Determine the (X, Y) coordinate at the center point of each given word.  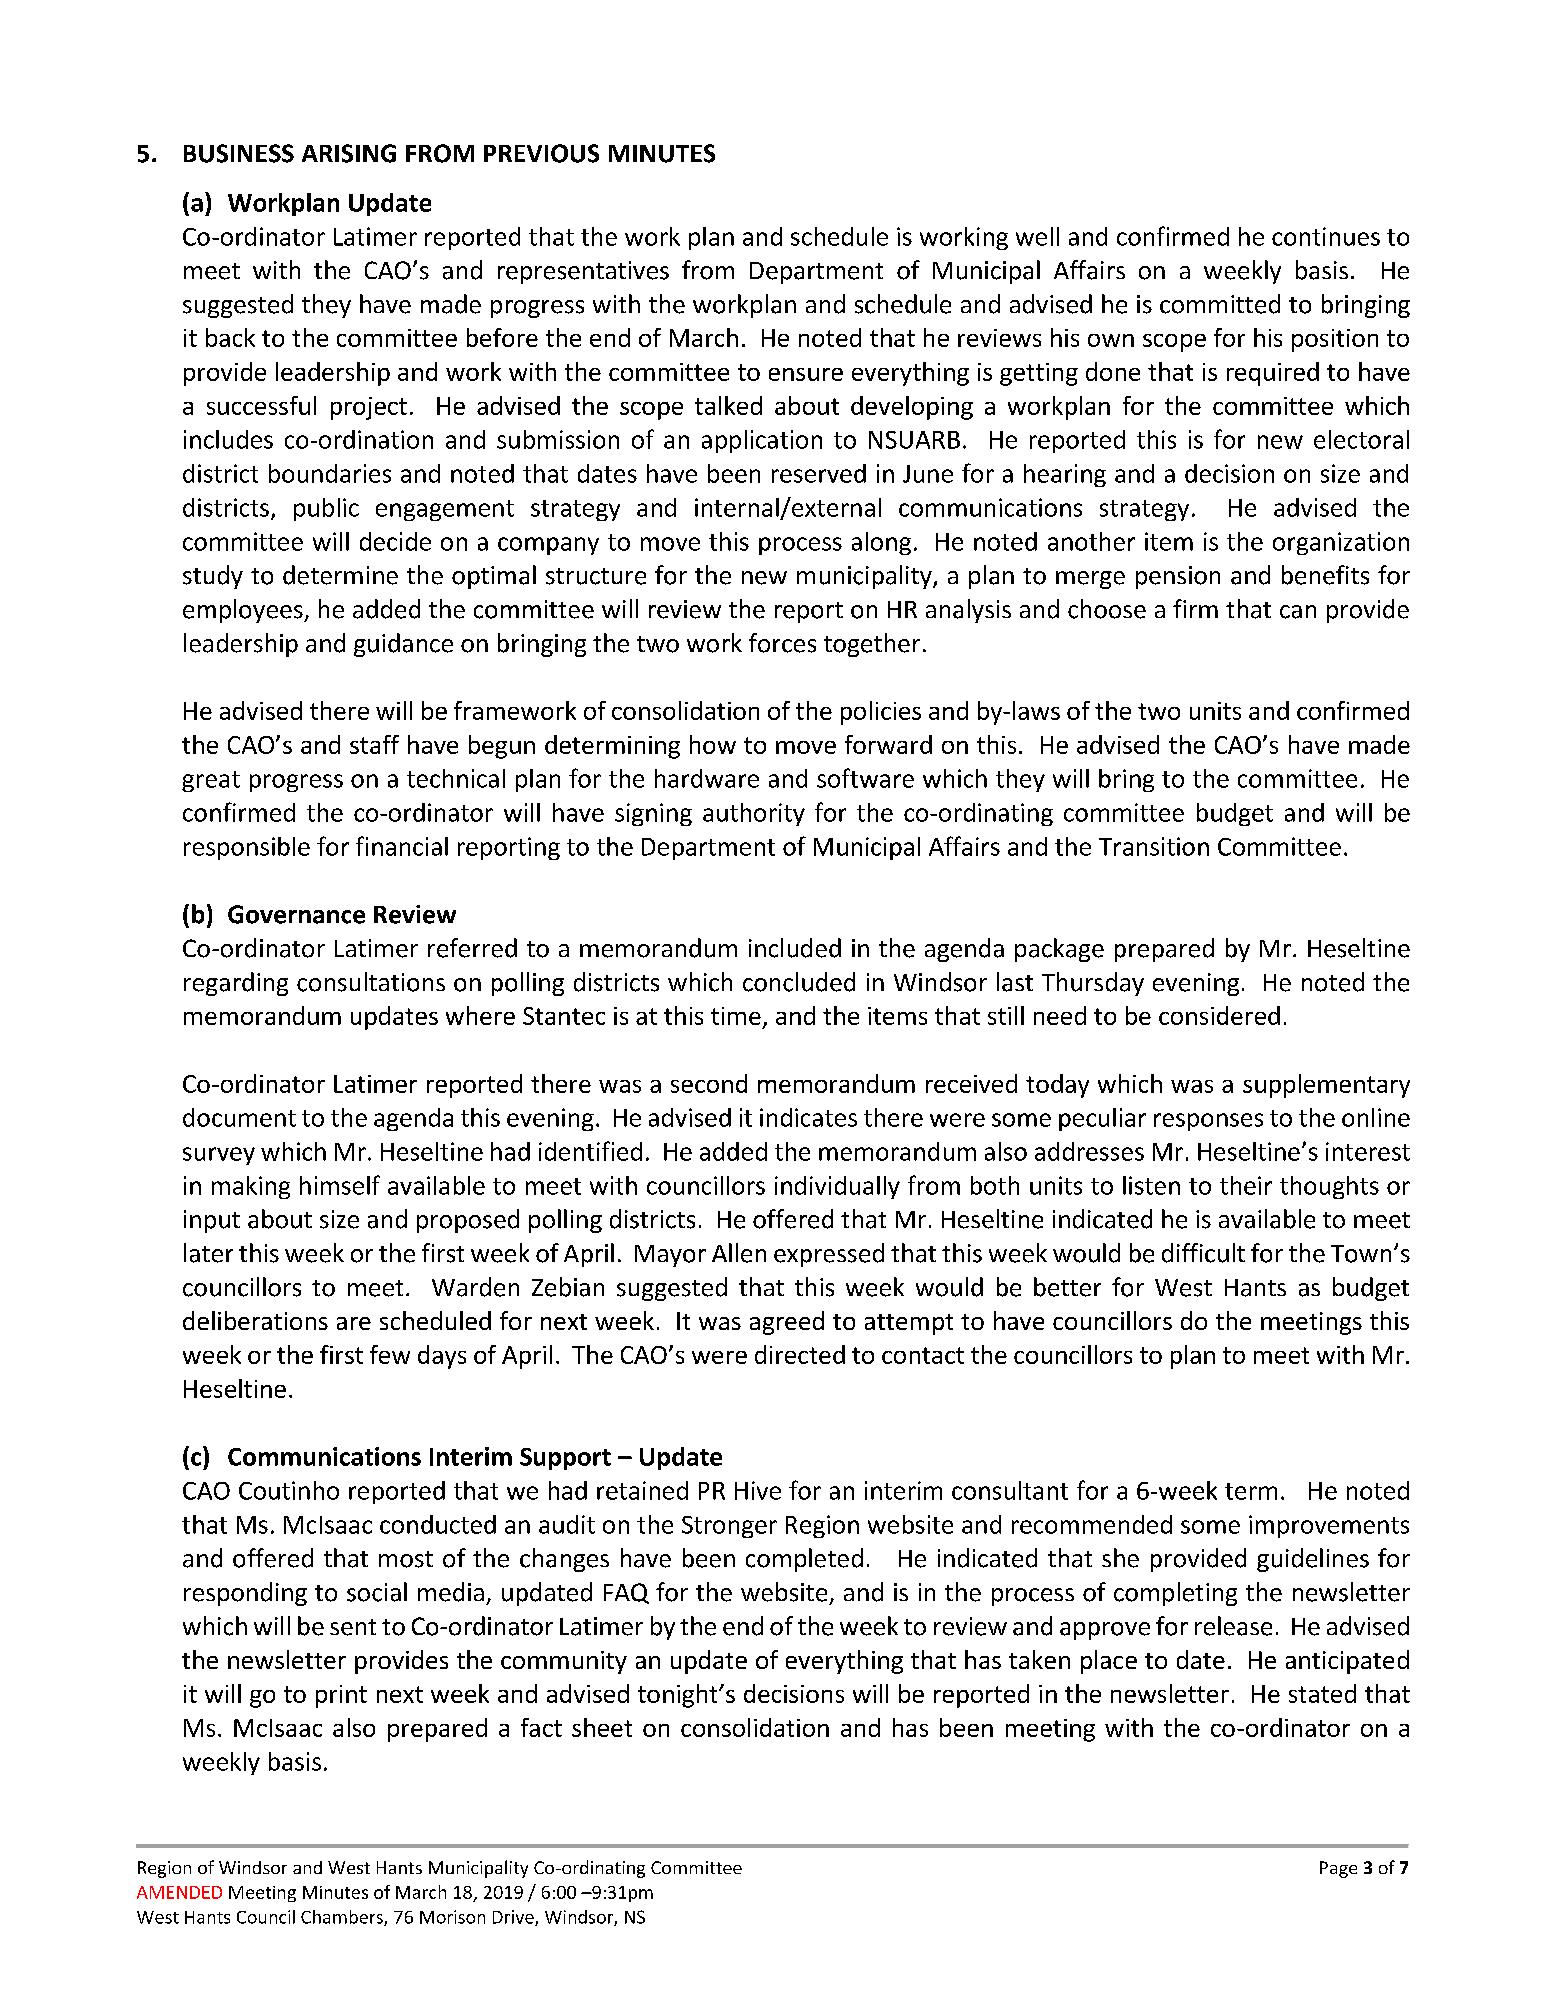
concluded (799, 982)
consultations (371, 982)
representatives (583, 272)
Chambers (343, 1918)
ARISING (349, 153)
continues (1326, 236)
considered (1219, 1015)
